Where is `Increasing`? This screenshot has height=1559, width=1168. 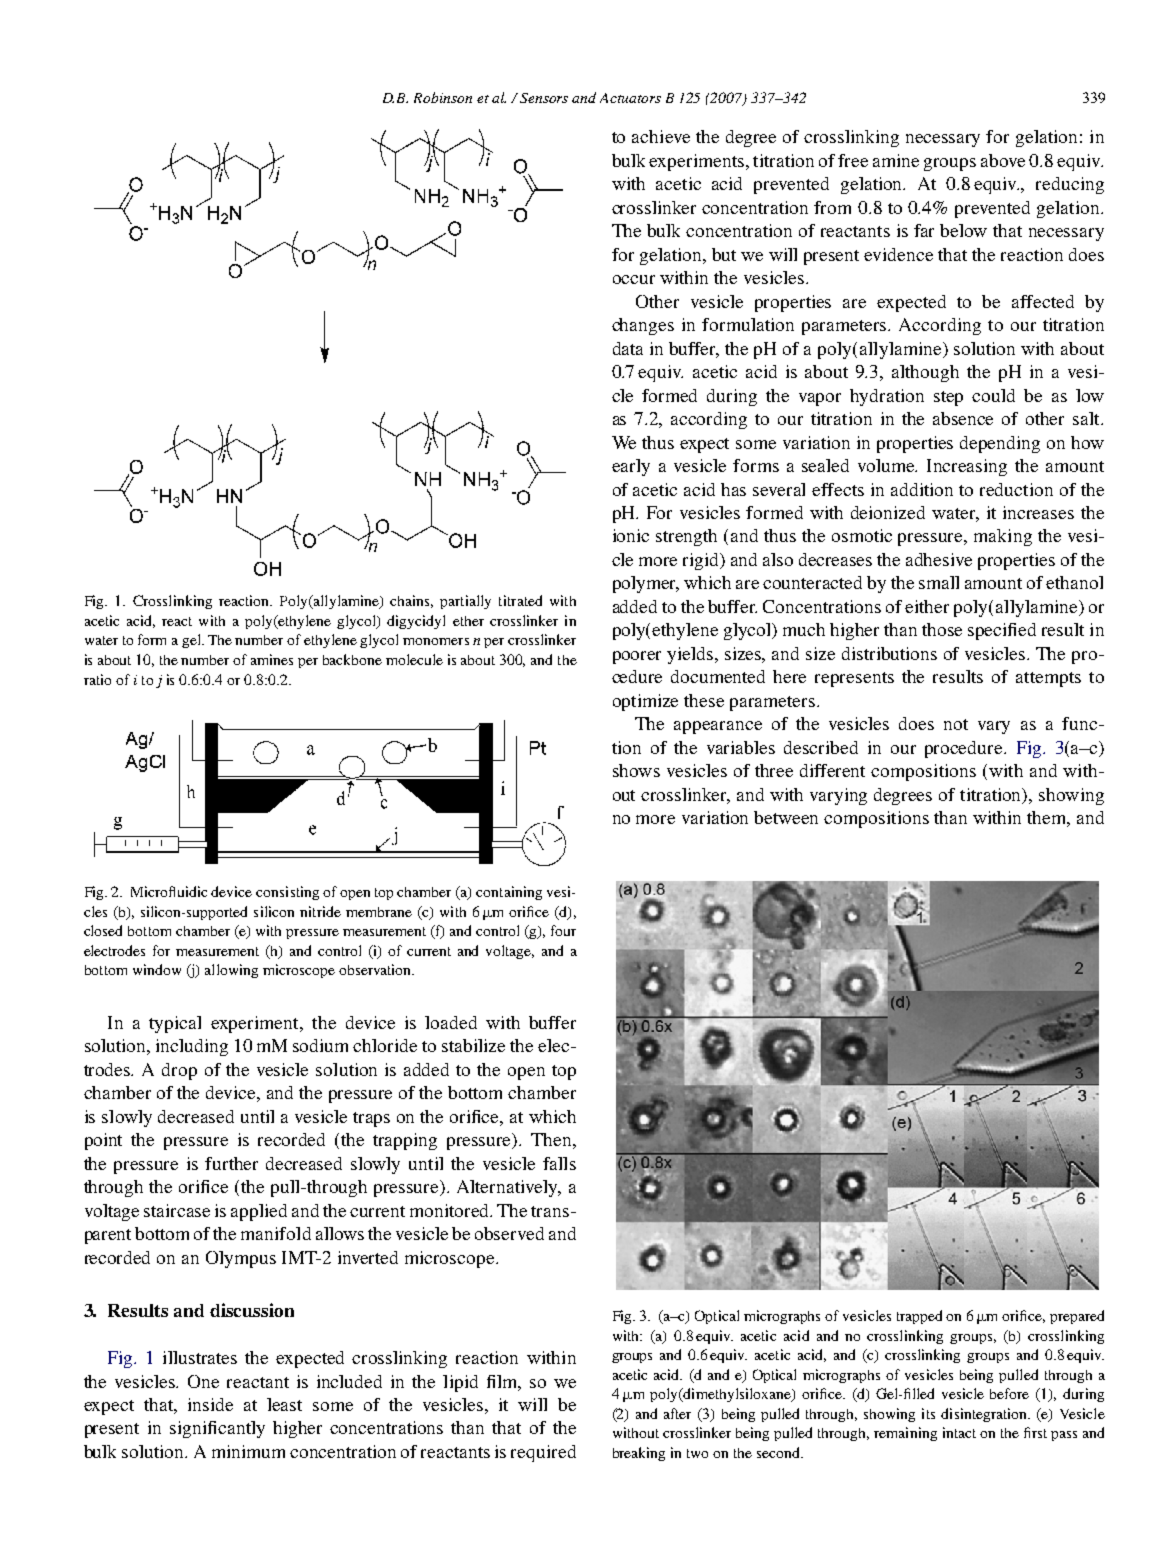
Increasing is located at coordinates (967, 467).
